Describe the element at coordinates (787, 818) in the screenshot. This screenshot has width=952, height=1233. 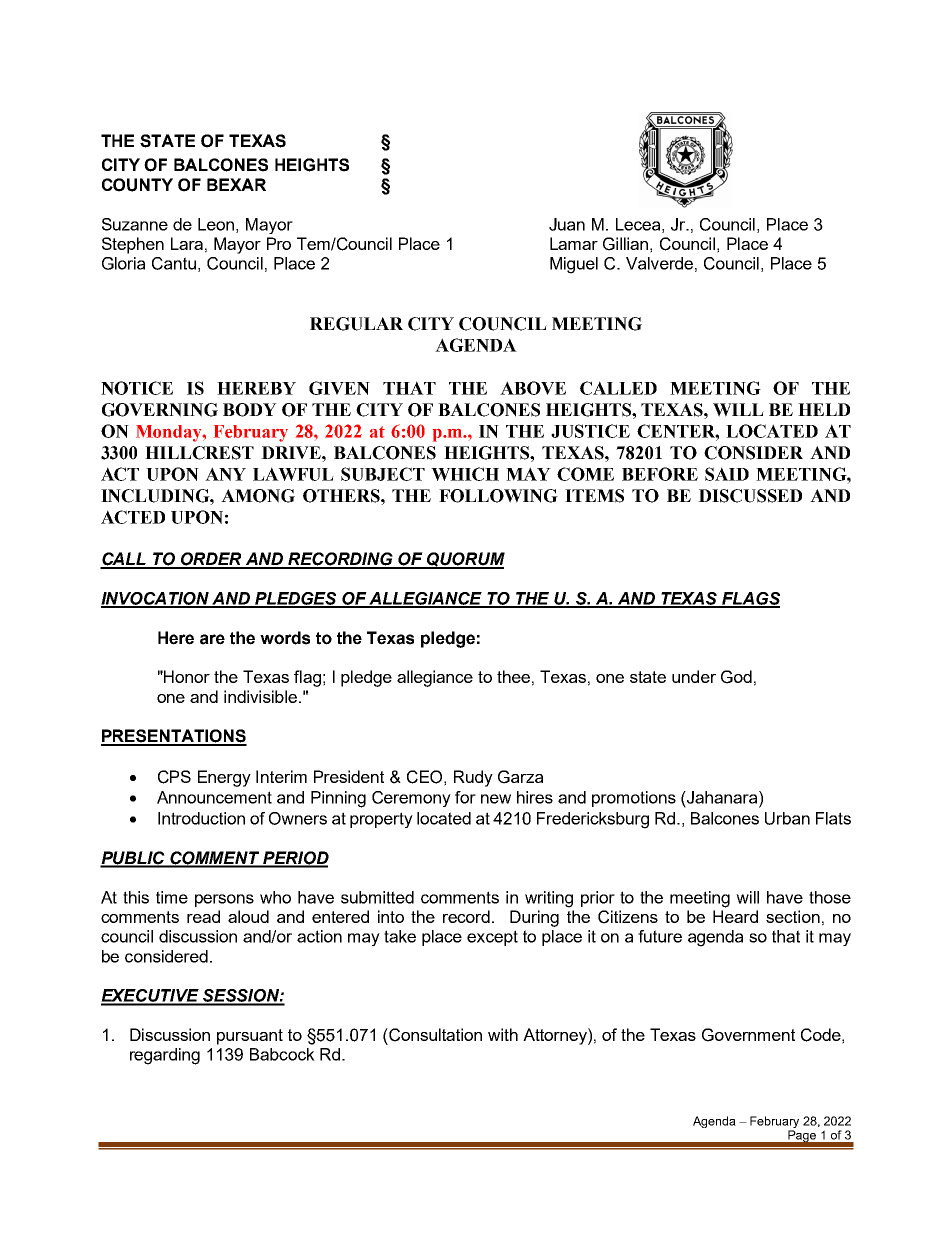
I see `Urban` at that location.
